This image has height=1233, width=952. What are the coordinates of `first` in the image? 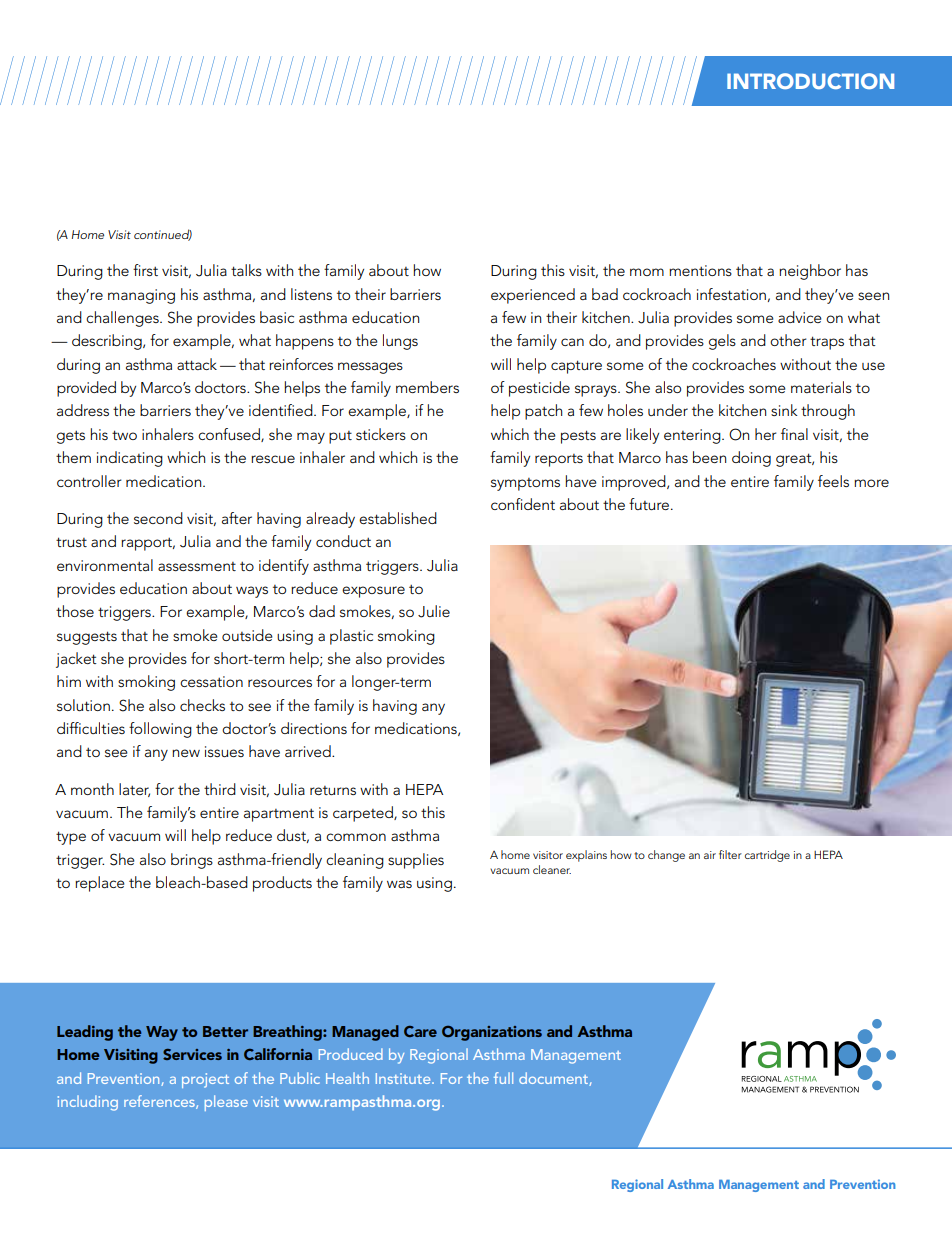 It's located at (145, 270).
